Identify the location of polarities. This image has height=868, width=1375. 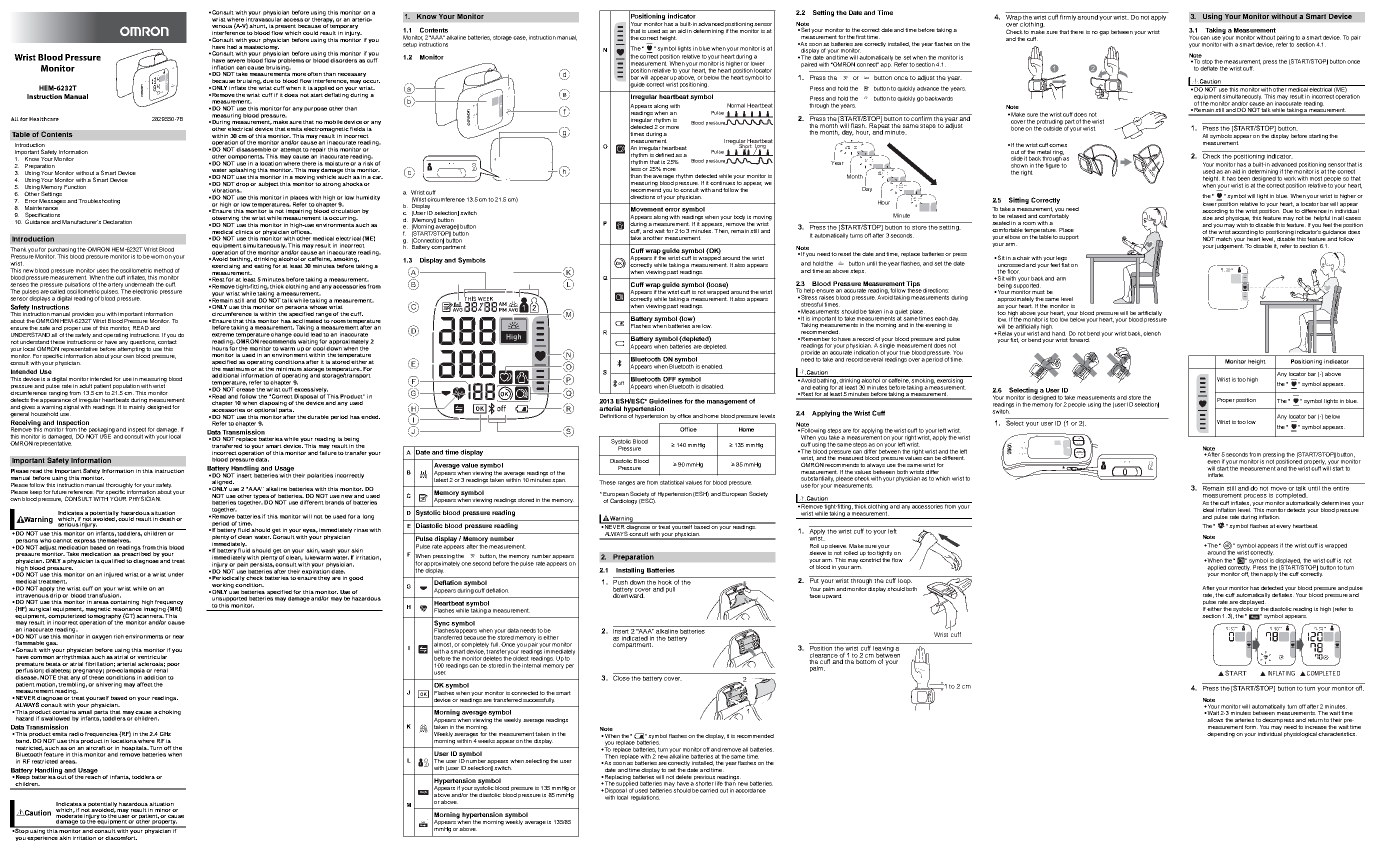
(320, 476).
